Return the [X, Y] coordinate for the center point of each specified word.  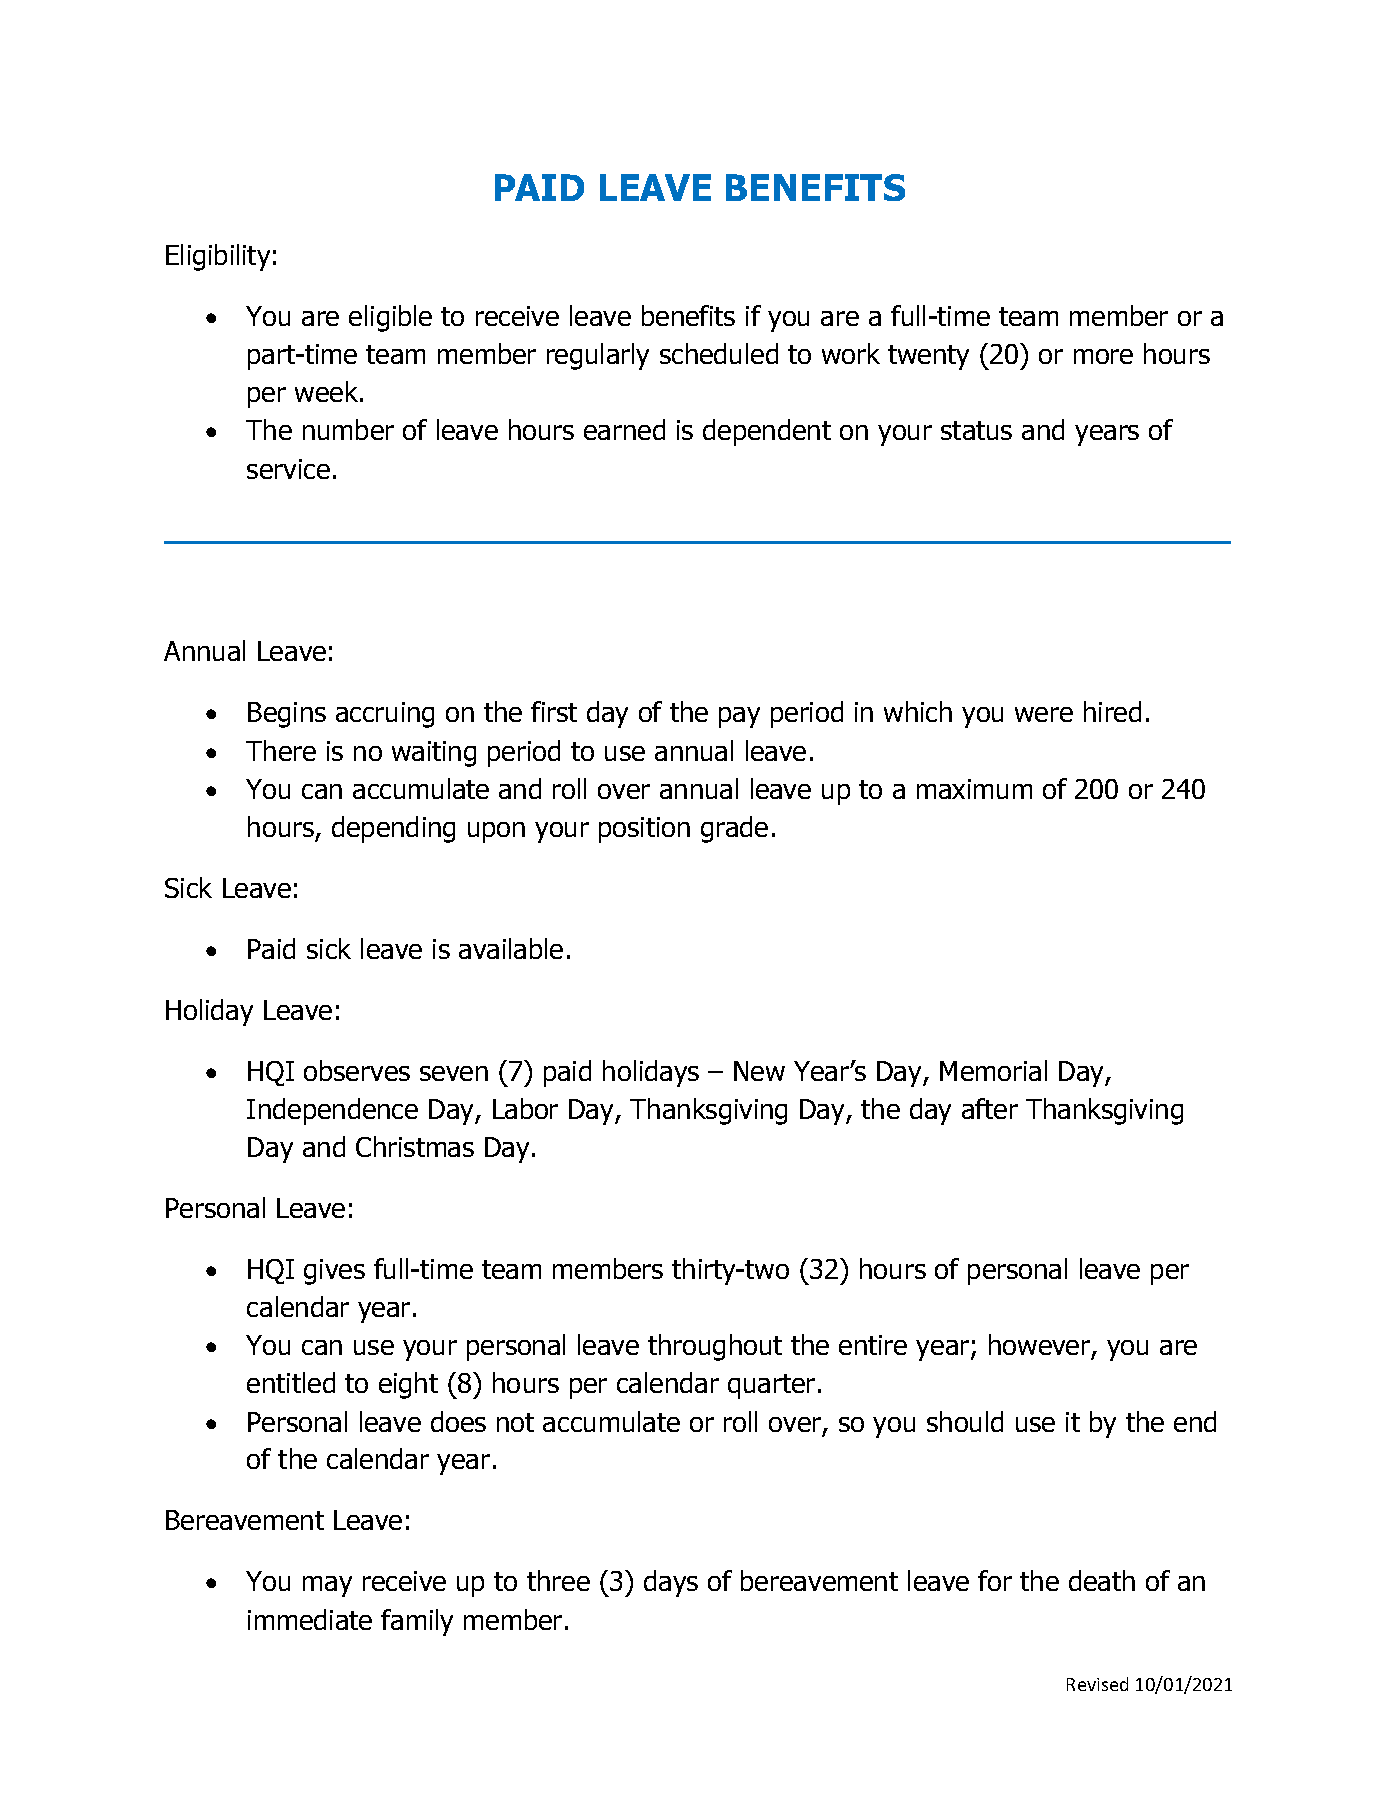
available [511, 948]
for [995, 1580]
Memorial [993, 1070]
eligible [390, 318]
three [558, 1580]
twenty [928, 357]
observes [357, 1070]
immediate [310, 1619]
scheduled [719, 353]
